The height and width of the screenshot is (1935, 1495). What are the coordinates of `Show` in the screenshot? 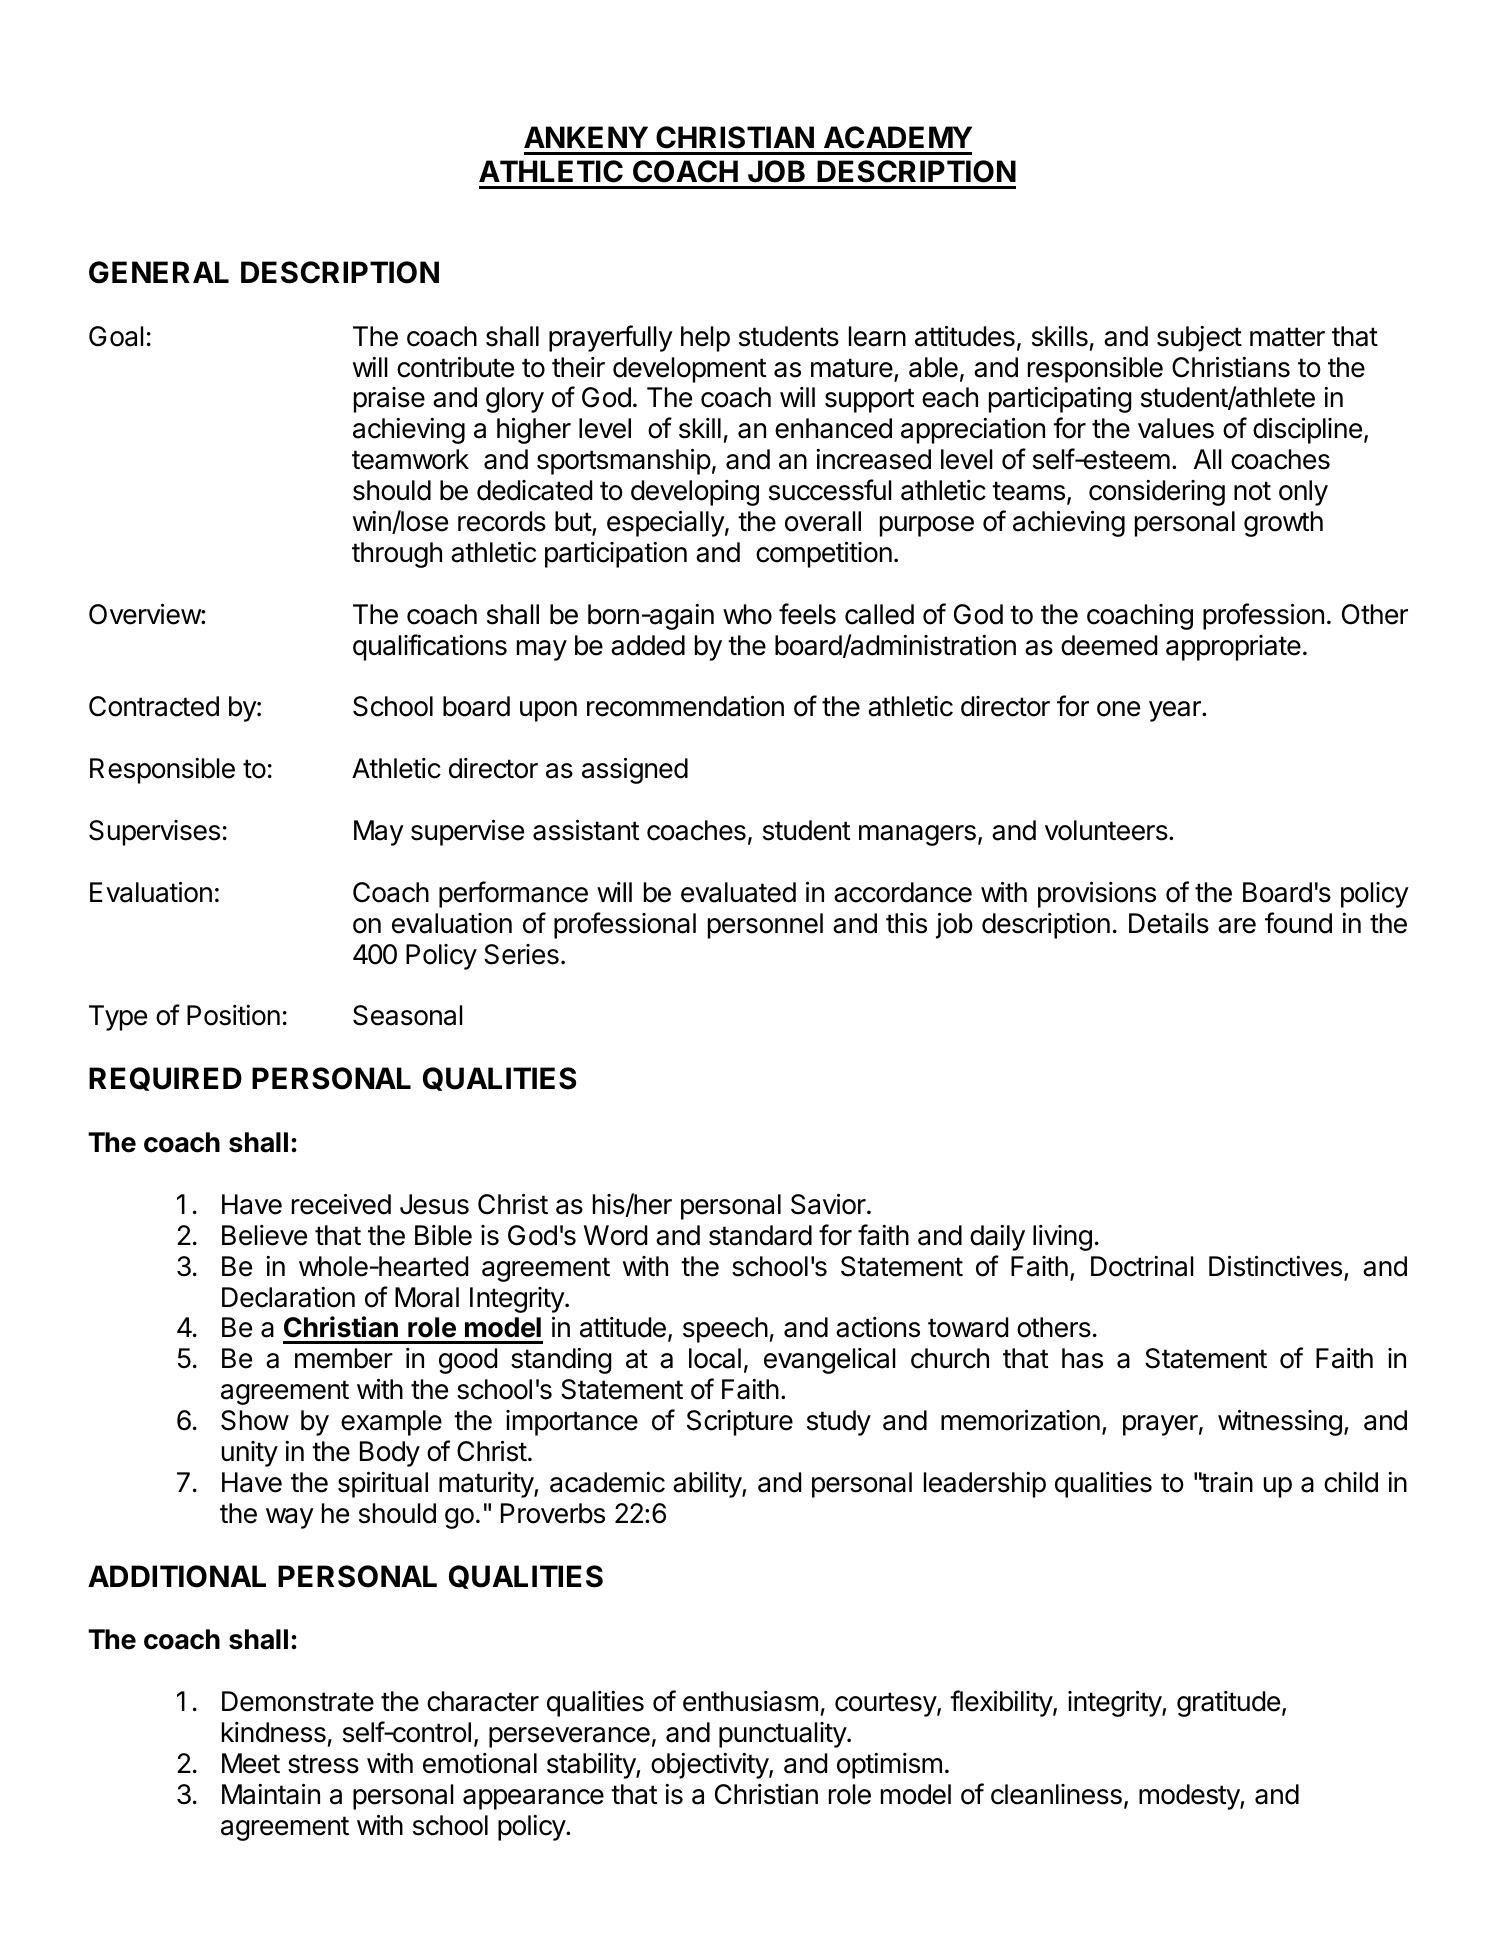 It's located at (255, 1420).
